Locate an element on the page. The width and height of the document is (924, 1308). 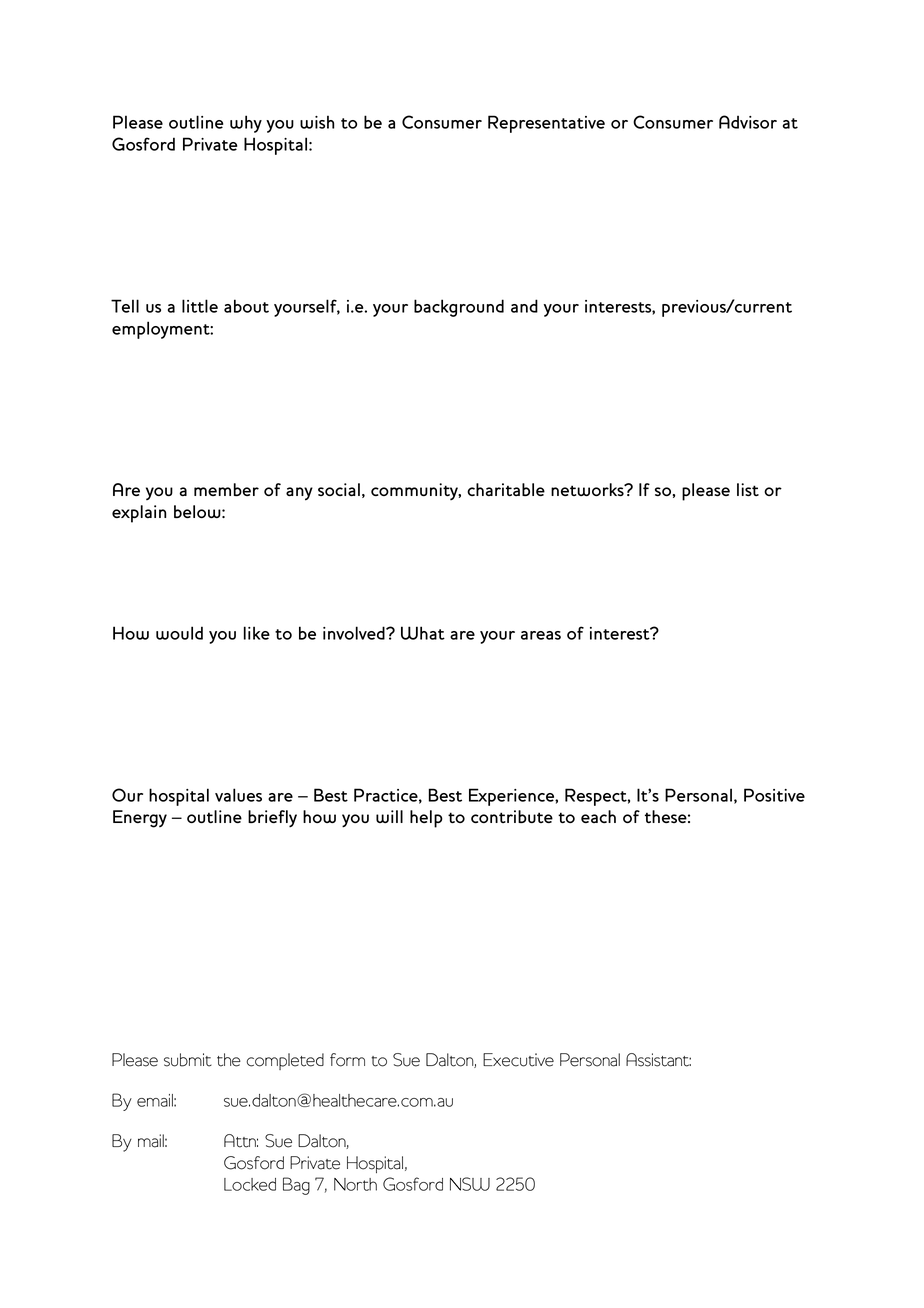
list is located at coordinates (748, 489).
